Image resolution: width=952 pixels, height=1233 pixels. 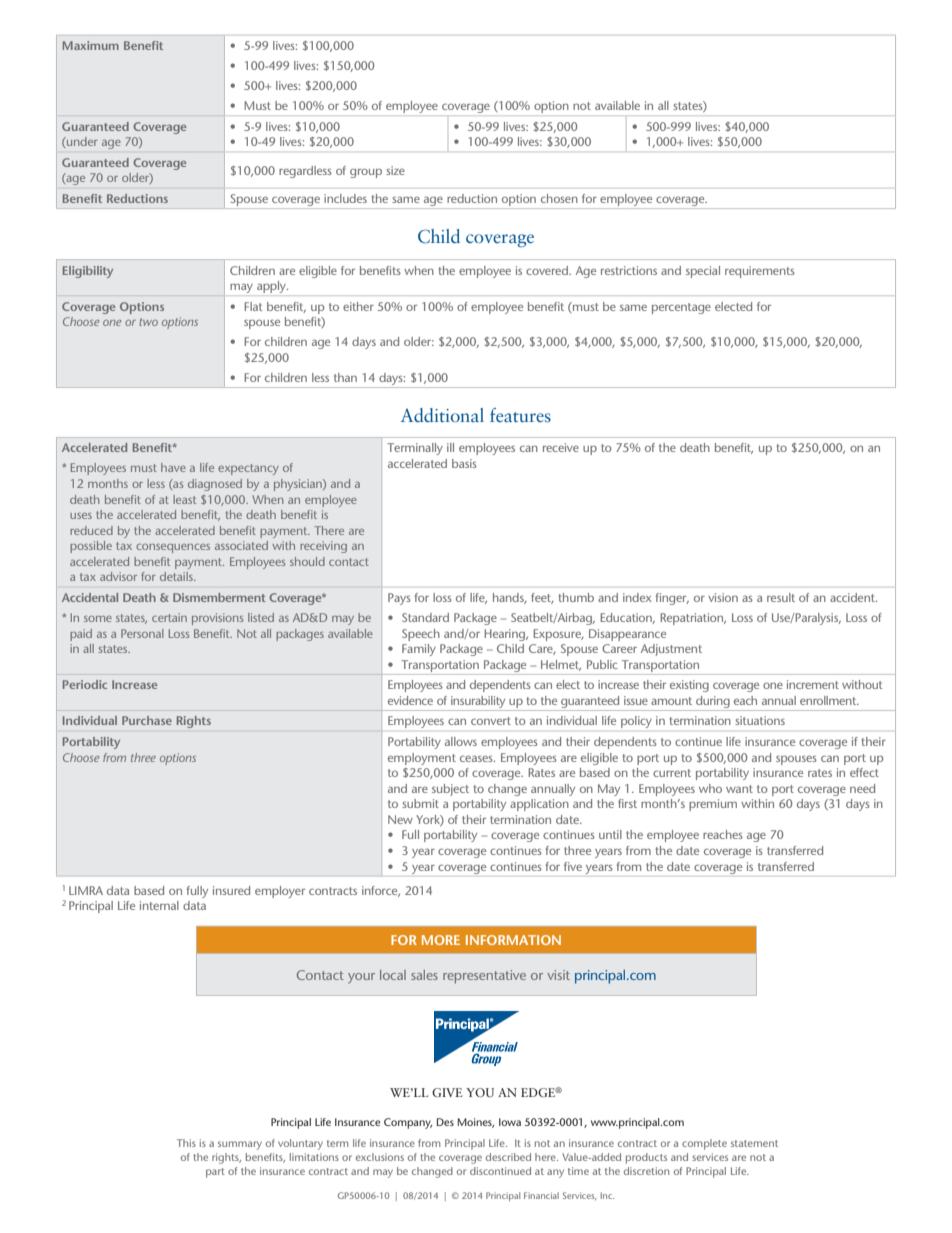 What do you see at coordinates (450, 790) in the image?
I see `subject` at bounding box center [450, 790].
